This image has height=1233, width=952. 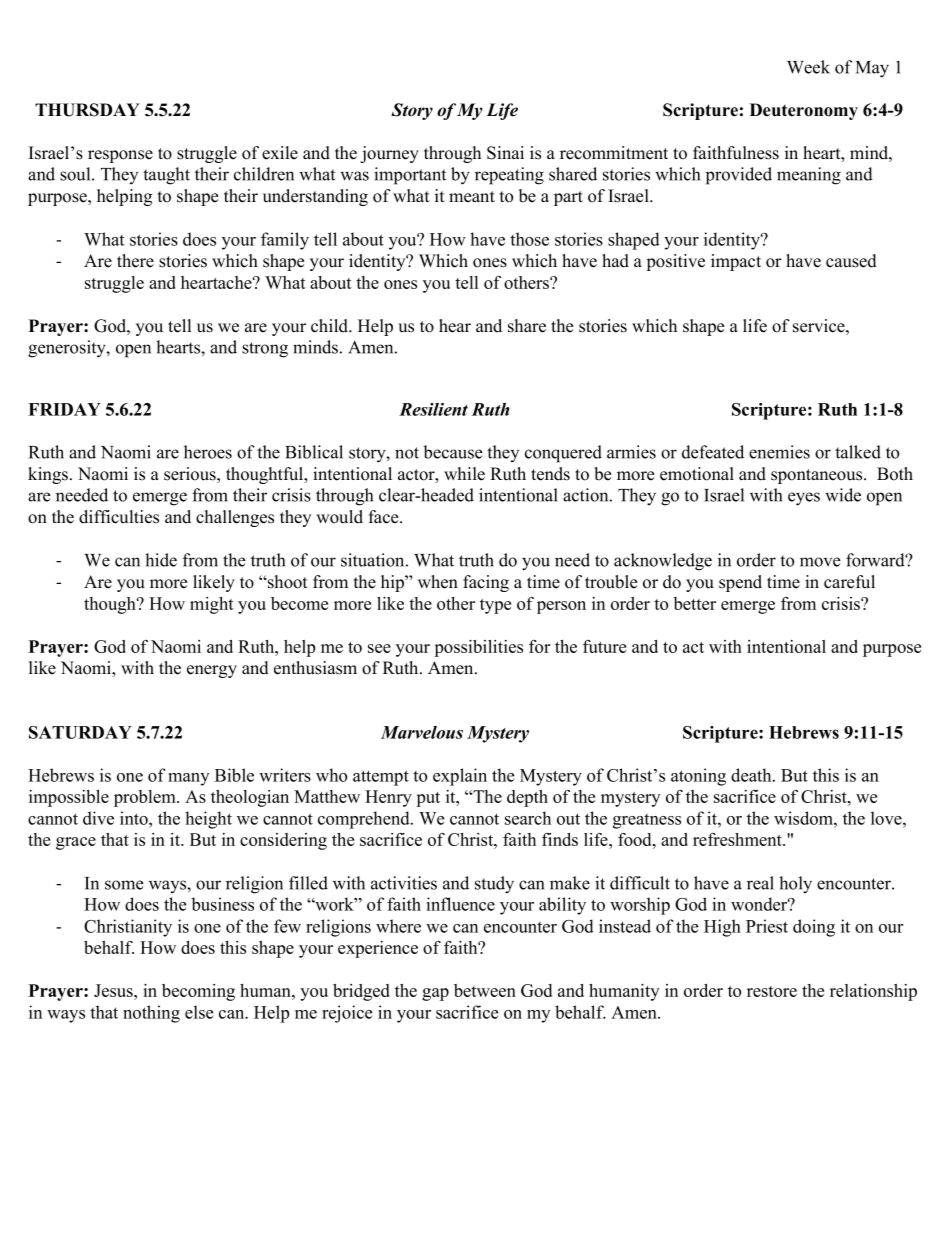 What do you see at coordinates (87, 110) in the image?
I see `THURSDAY` at bounding box center [87, 110].
